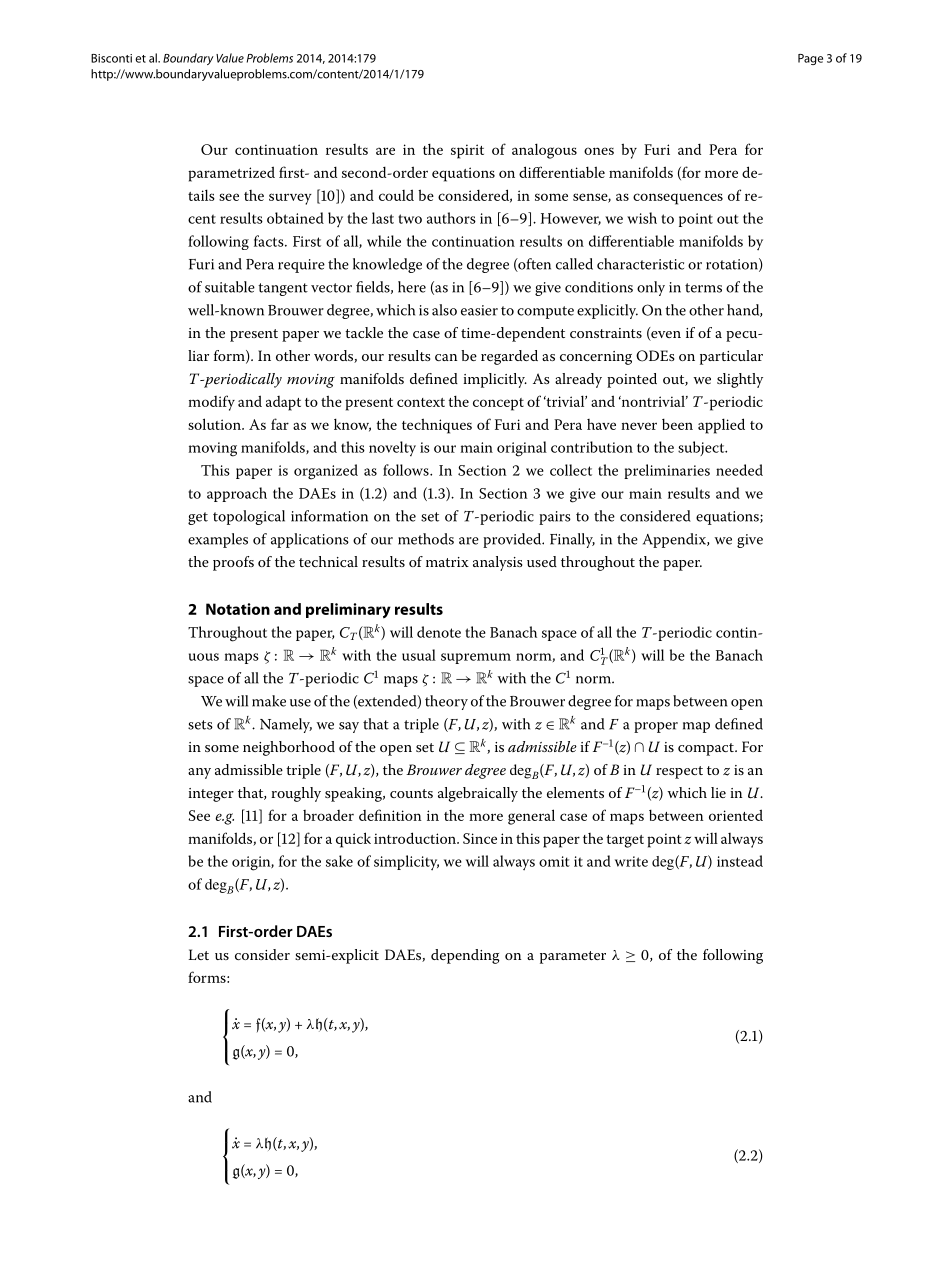  What do you see at coordinates (467, 151) in the image?
I see `spirit` at bounding box center [467, 151].
